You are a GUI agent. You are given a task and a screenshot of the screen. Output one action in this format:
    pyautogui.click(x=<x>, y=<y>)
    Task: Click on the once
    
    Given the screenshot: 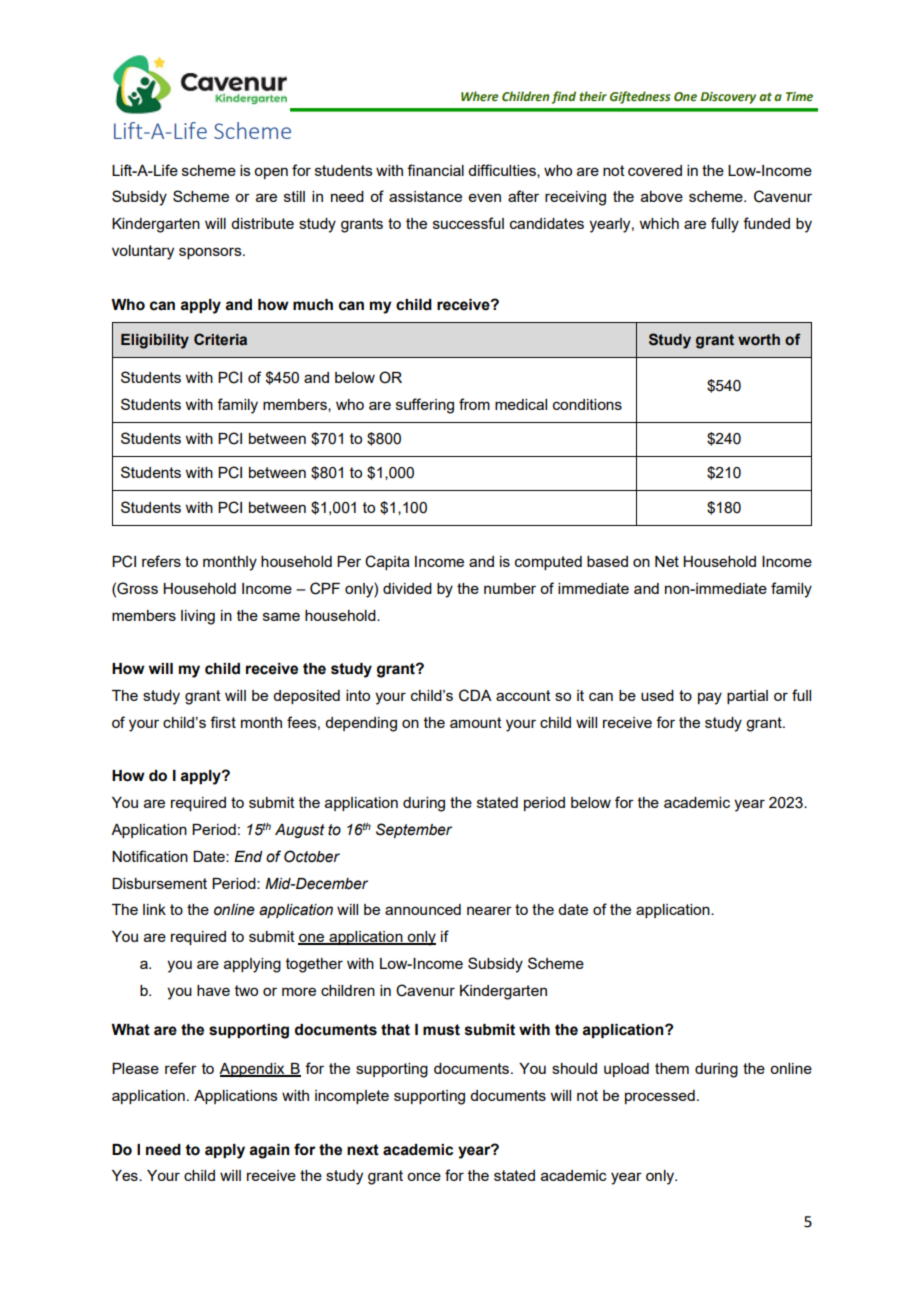 What is the action you would take?
    pyautogui.click(x=424, y=1176)
